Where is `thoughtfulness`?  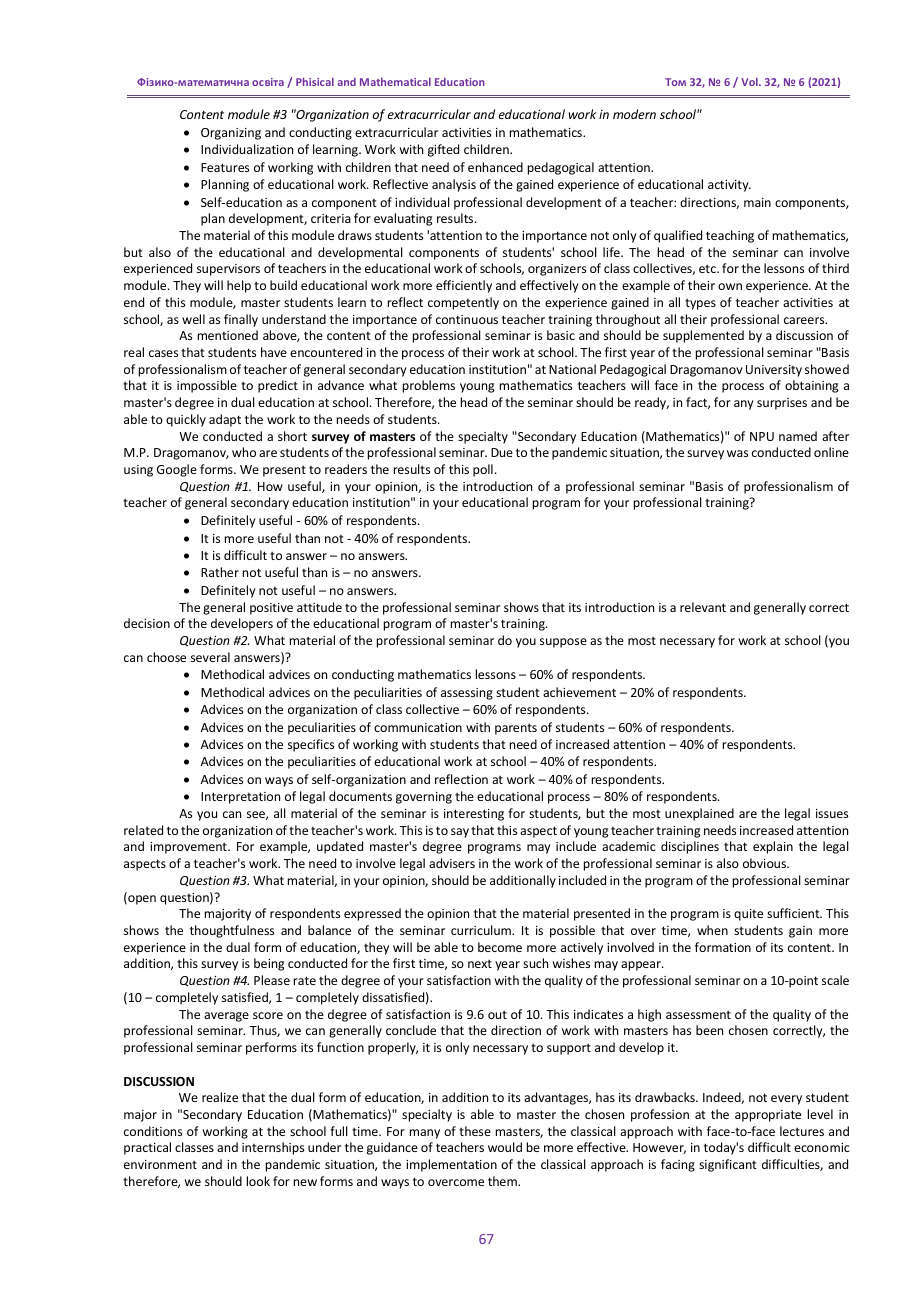
thoughtfulness is located at coordinates (232, 931).
